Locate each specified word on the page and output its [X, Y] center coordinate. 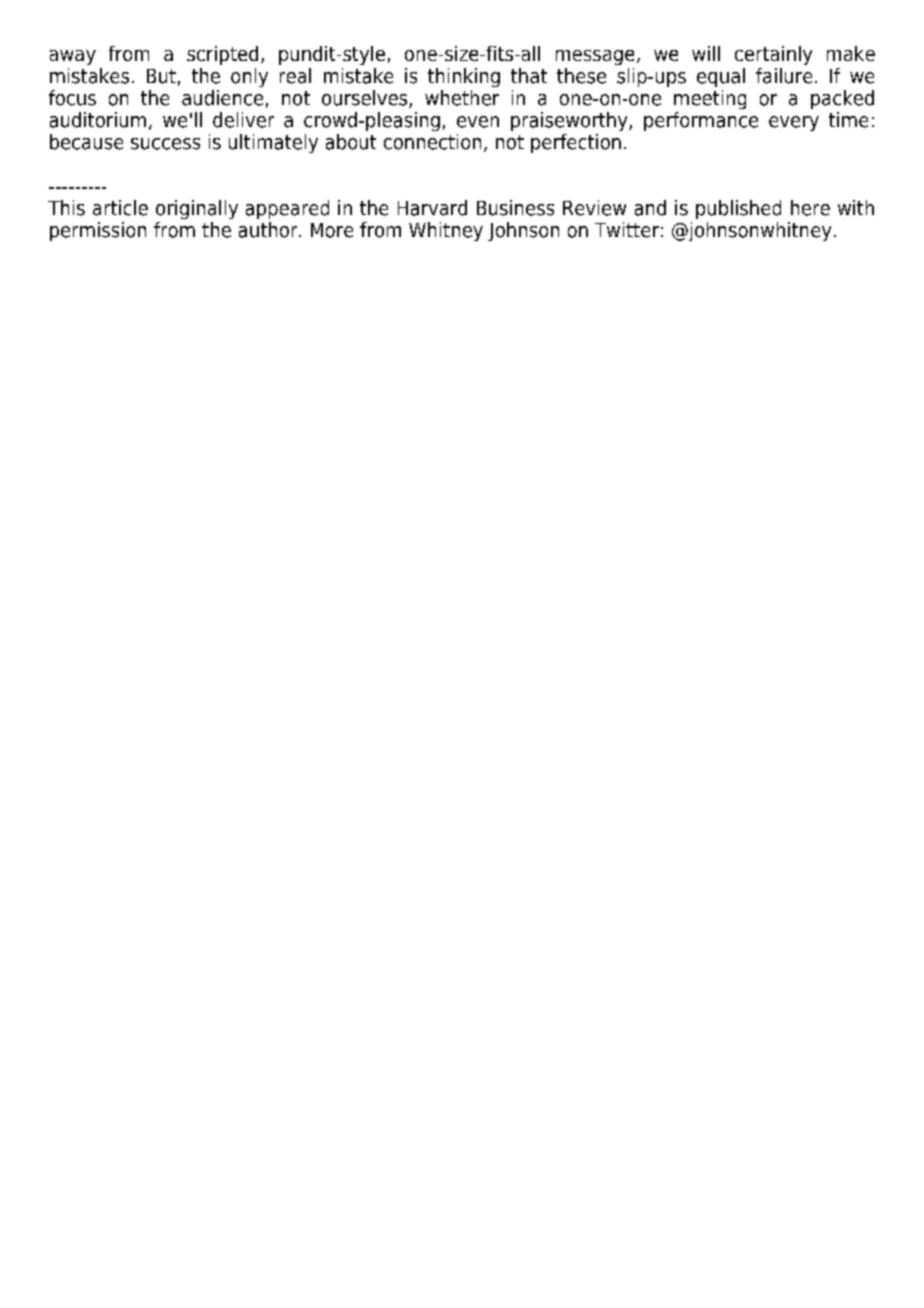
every [794, 123]
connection [432, 142]
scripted [222, 55]
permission [98, 231]
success [165, 144]
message [595, 57]
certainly [773, 55]
